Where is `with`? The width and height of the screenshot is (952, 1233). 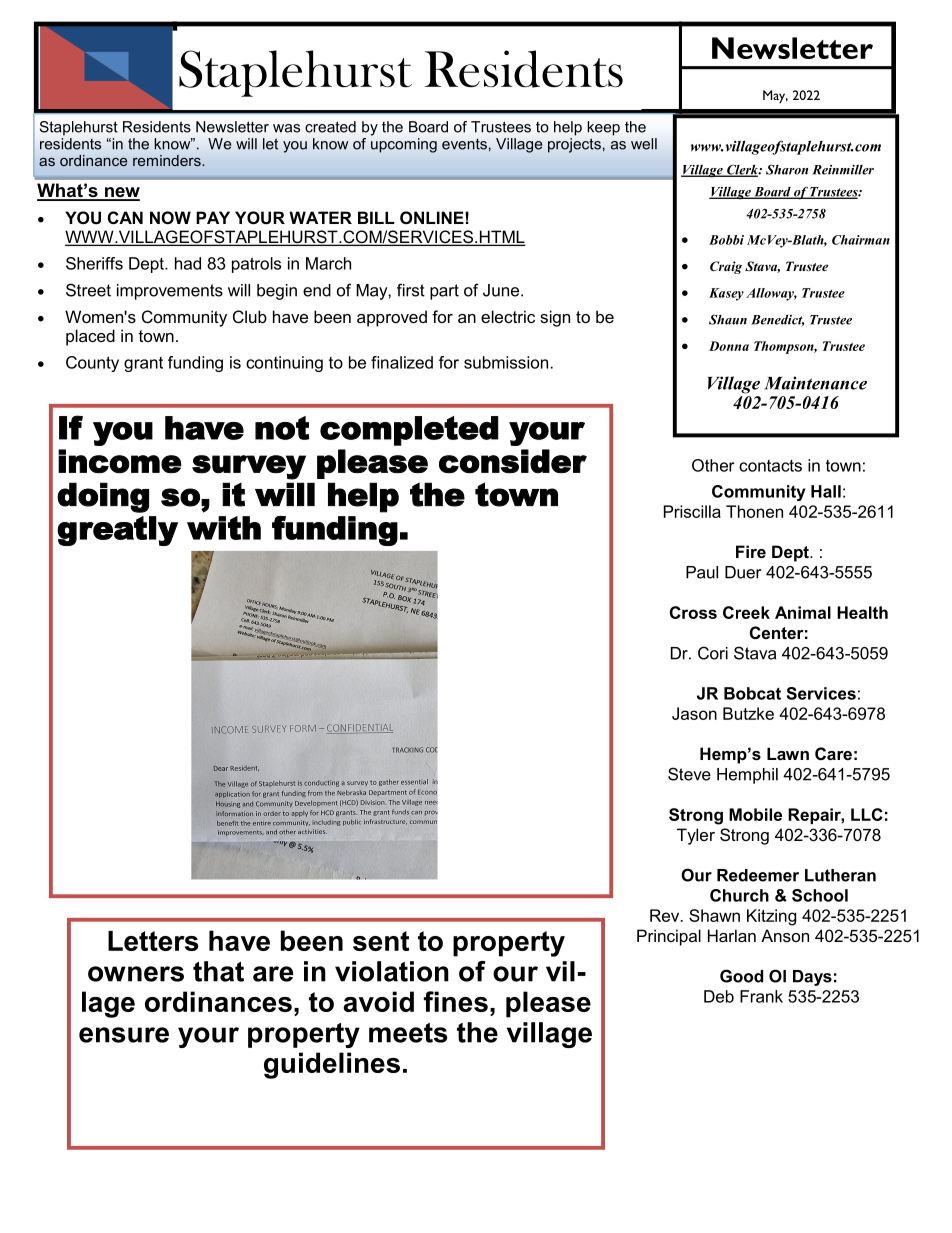 with is located at coordinates (224, 528).
